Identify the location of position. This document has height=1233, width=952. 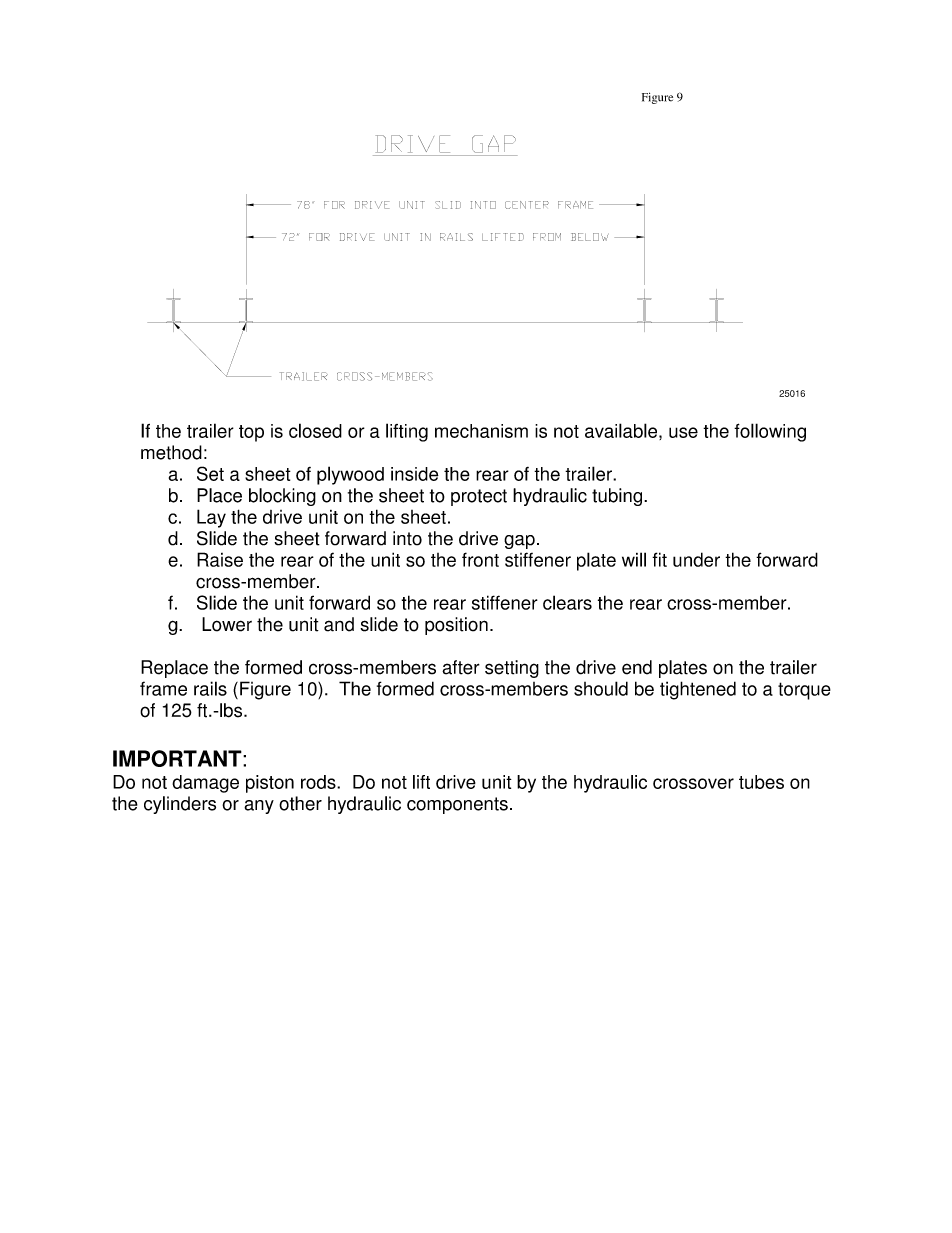
(456, 626).
